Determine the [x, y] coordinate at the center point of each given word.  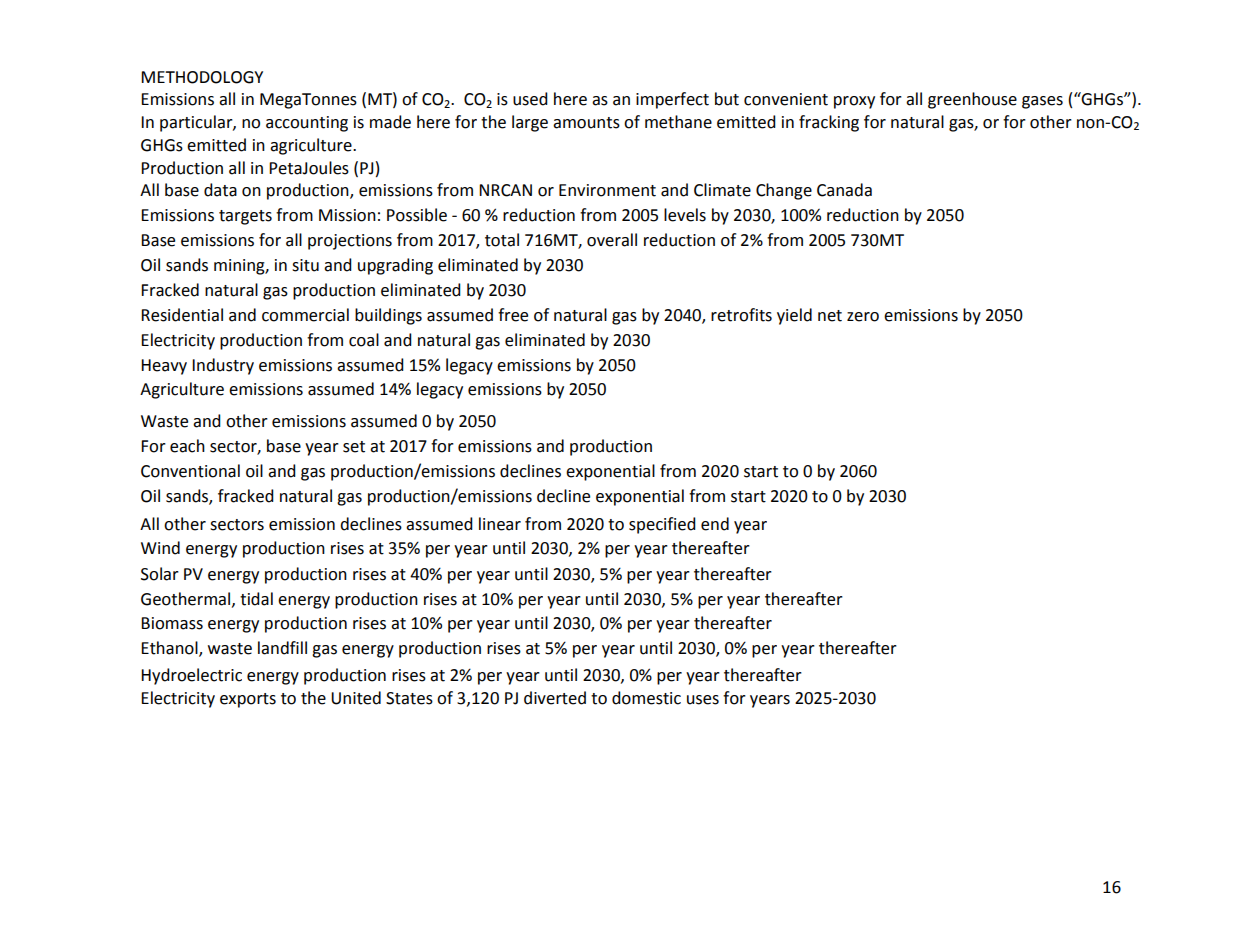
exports [248, 700]
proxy [854, 102]
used [530, 99]
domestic [646, 698]
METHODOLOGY [202, 77]
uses [703, 700]
